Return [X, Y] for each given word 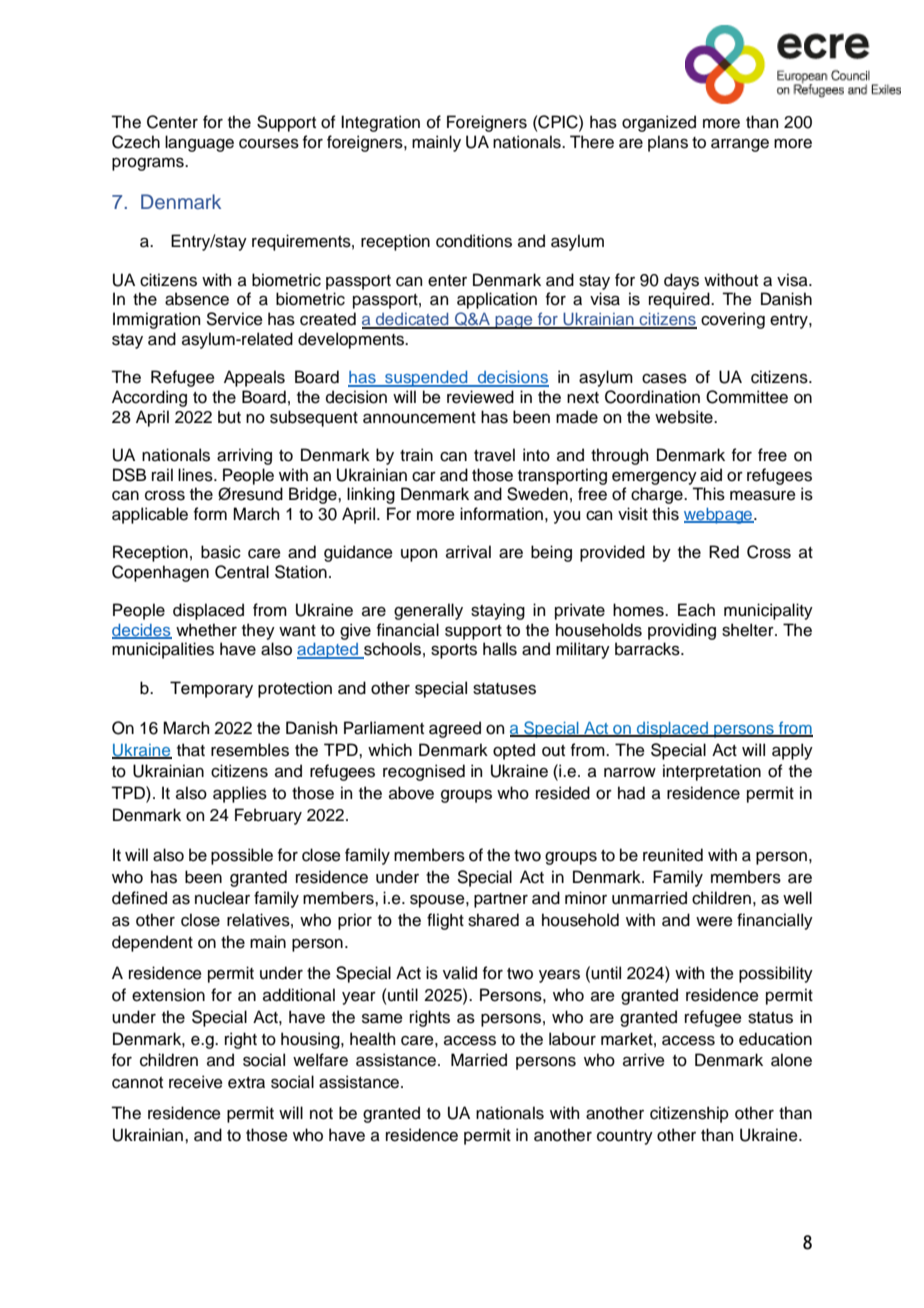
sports [454, 651]
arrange [740, 145]
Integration [380, 123]
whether [206, 630]
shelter [749, 630]
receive [196, 1082]
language [199, 143]
